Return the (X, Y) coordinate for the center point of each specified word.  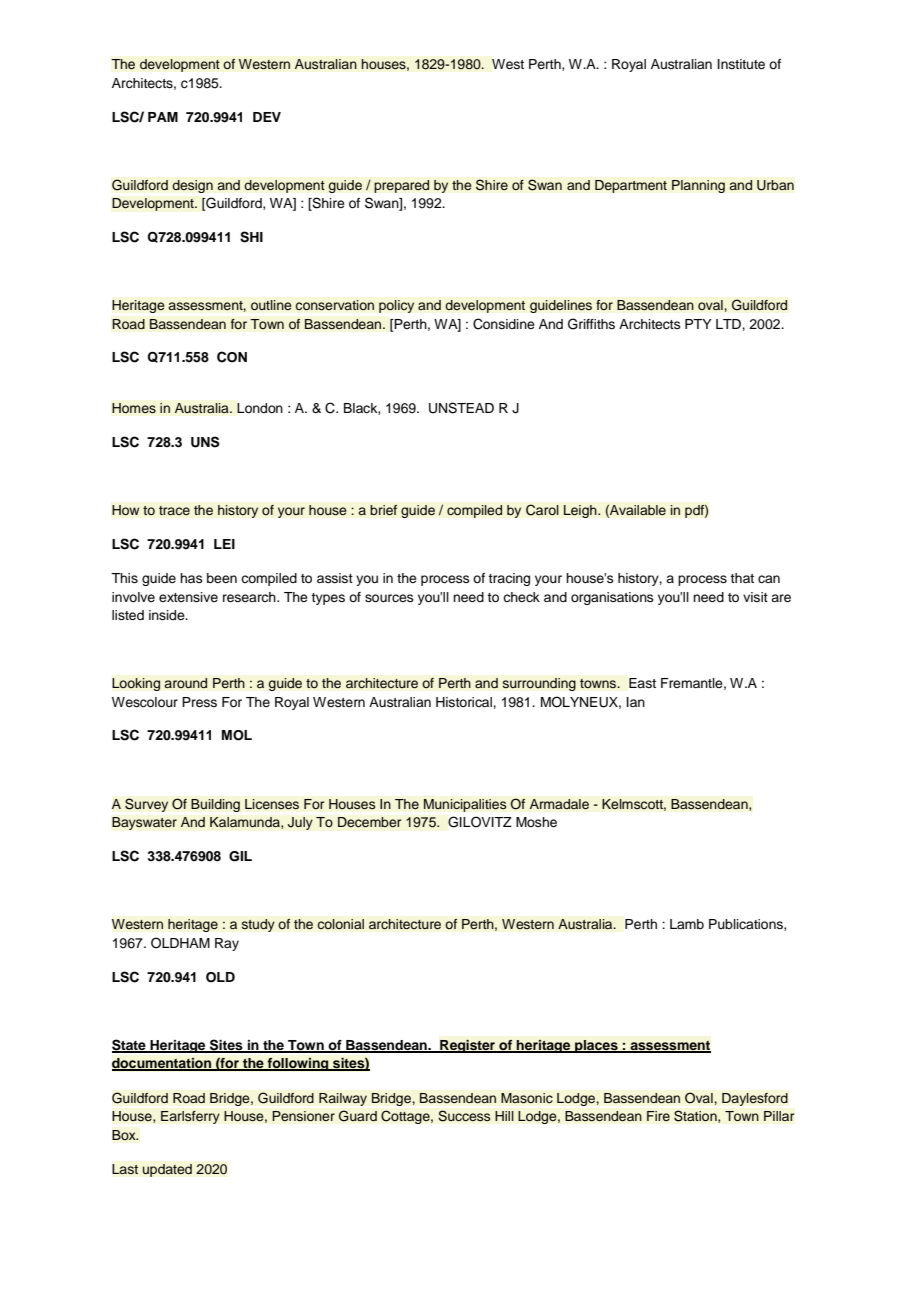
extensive (188, 597)
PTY (698, 324)
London (260, 408)
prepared (402, 186)
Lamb (687, 924)
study (258, 925)
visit (755, 597)
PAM (163, 117)
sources (389, 598)
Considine (504, 324)
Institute (741, 64)
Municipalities (465, 805)
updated (167, 1170)
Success (464, 1116)
